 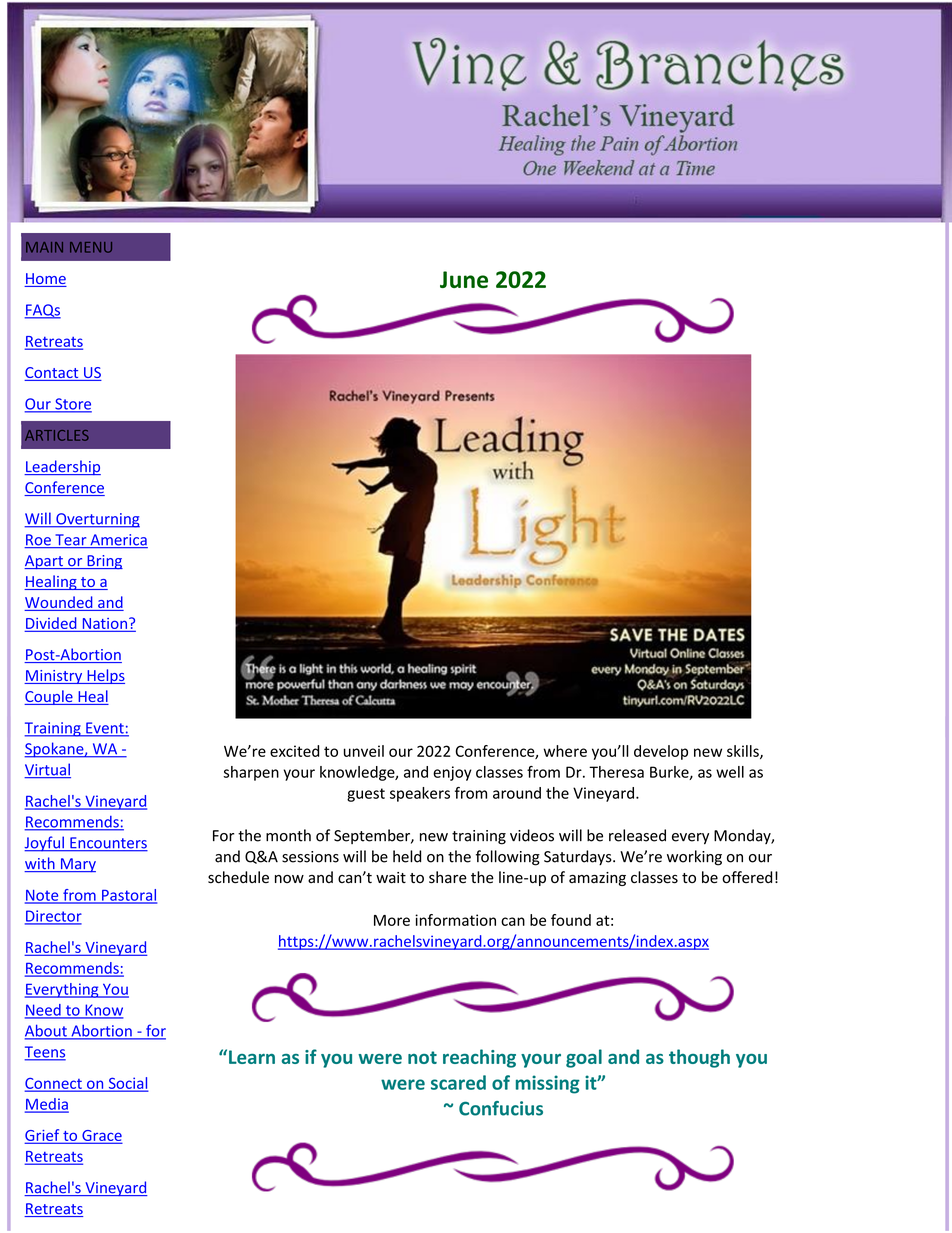 I want to click on unveil, so click(x=364, y=751).
